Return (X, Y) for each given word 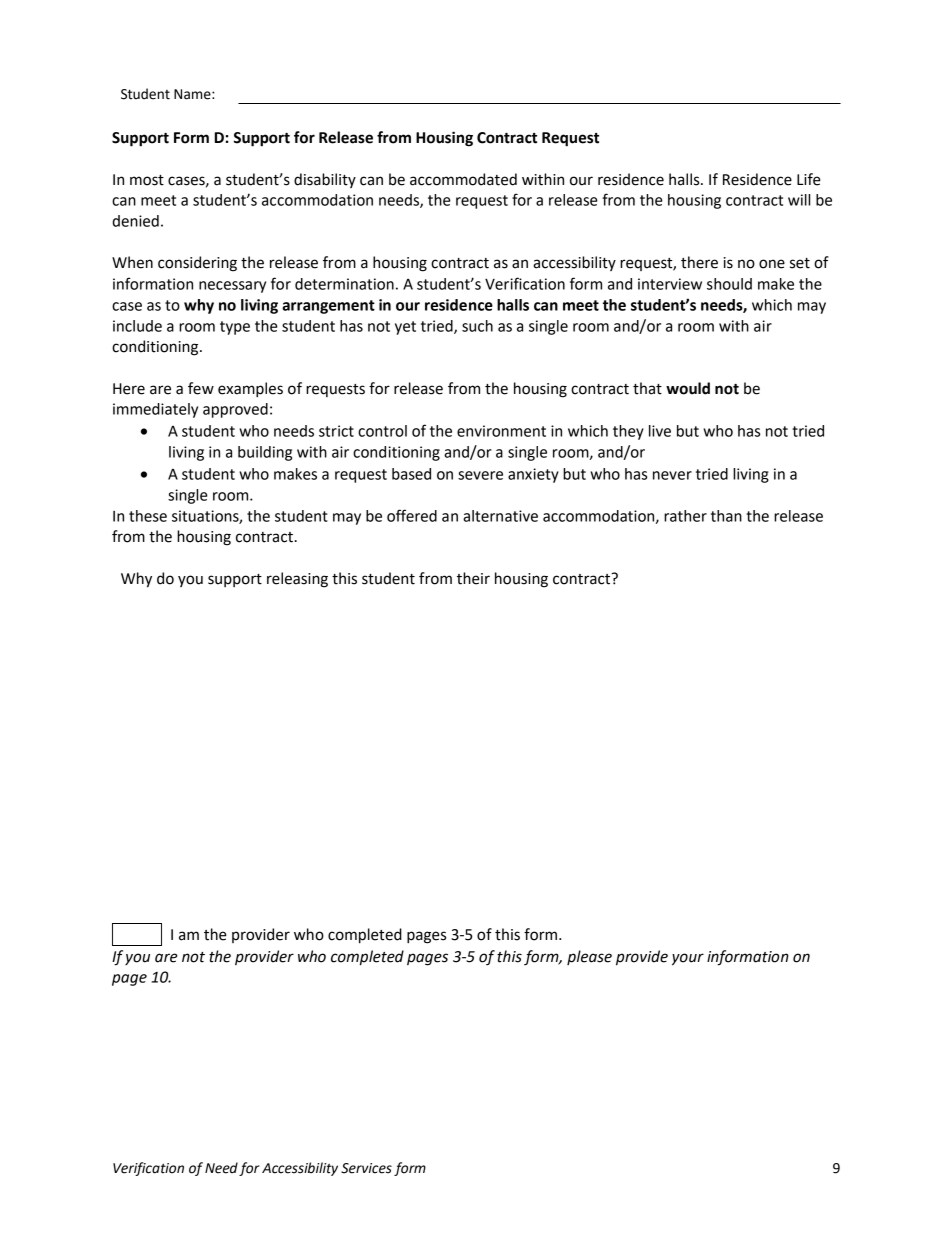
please (589, 957)
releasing (297, 580)
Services (366, 1168)
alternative (500, 516)
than (726, 516)
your (688, 959)
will (799, 200)
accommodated (463, 179)
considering (197, 264)
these (148, 516)
